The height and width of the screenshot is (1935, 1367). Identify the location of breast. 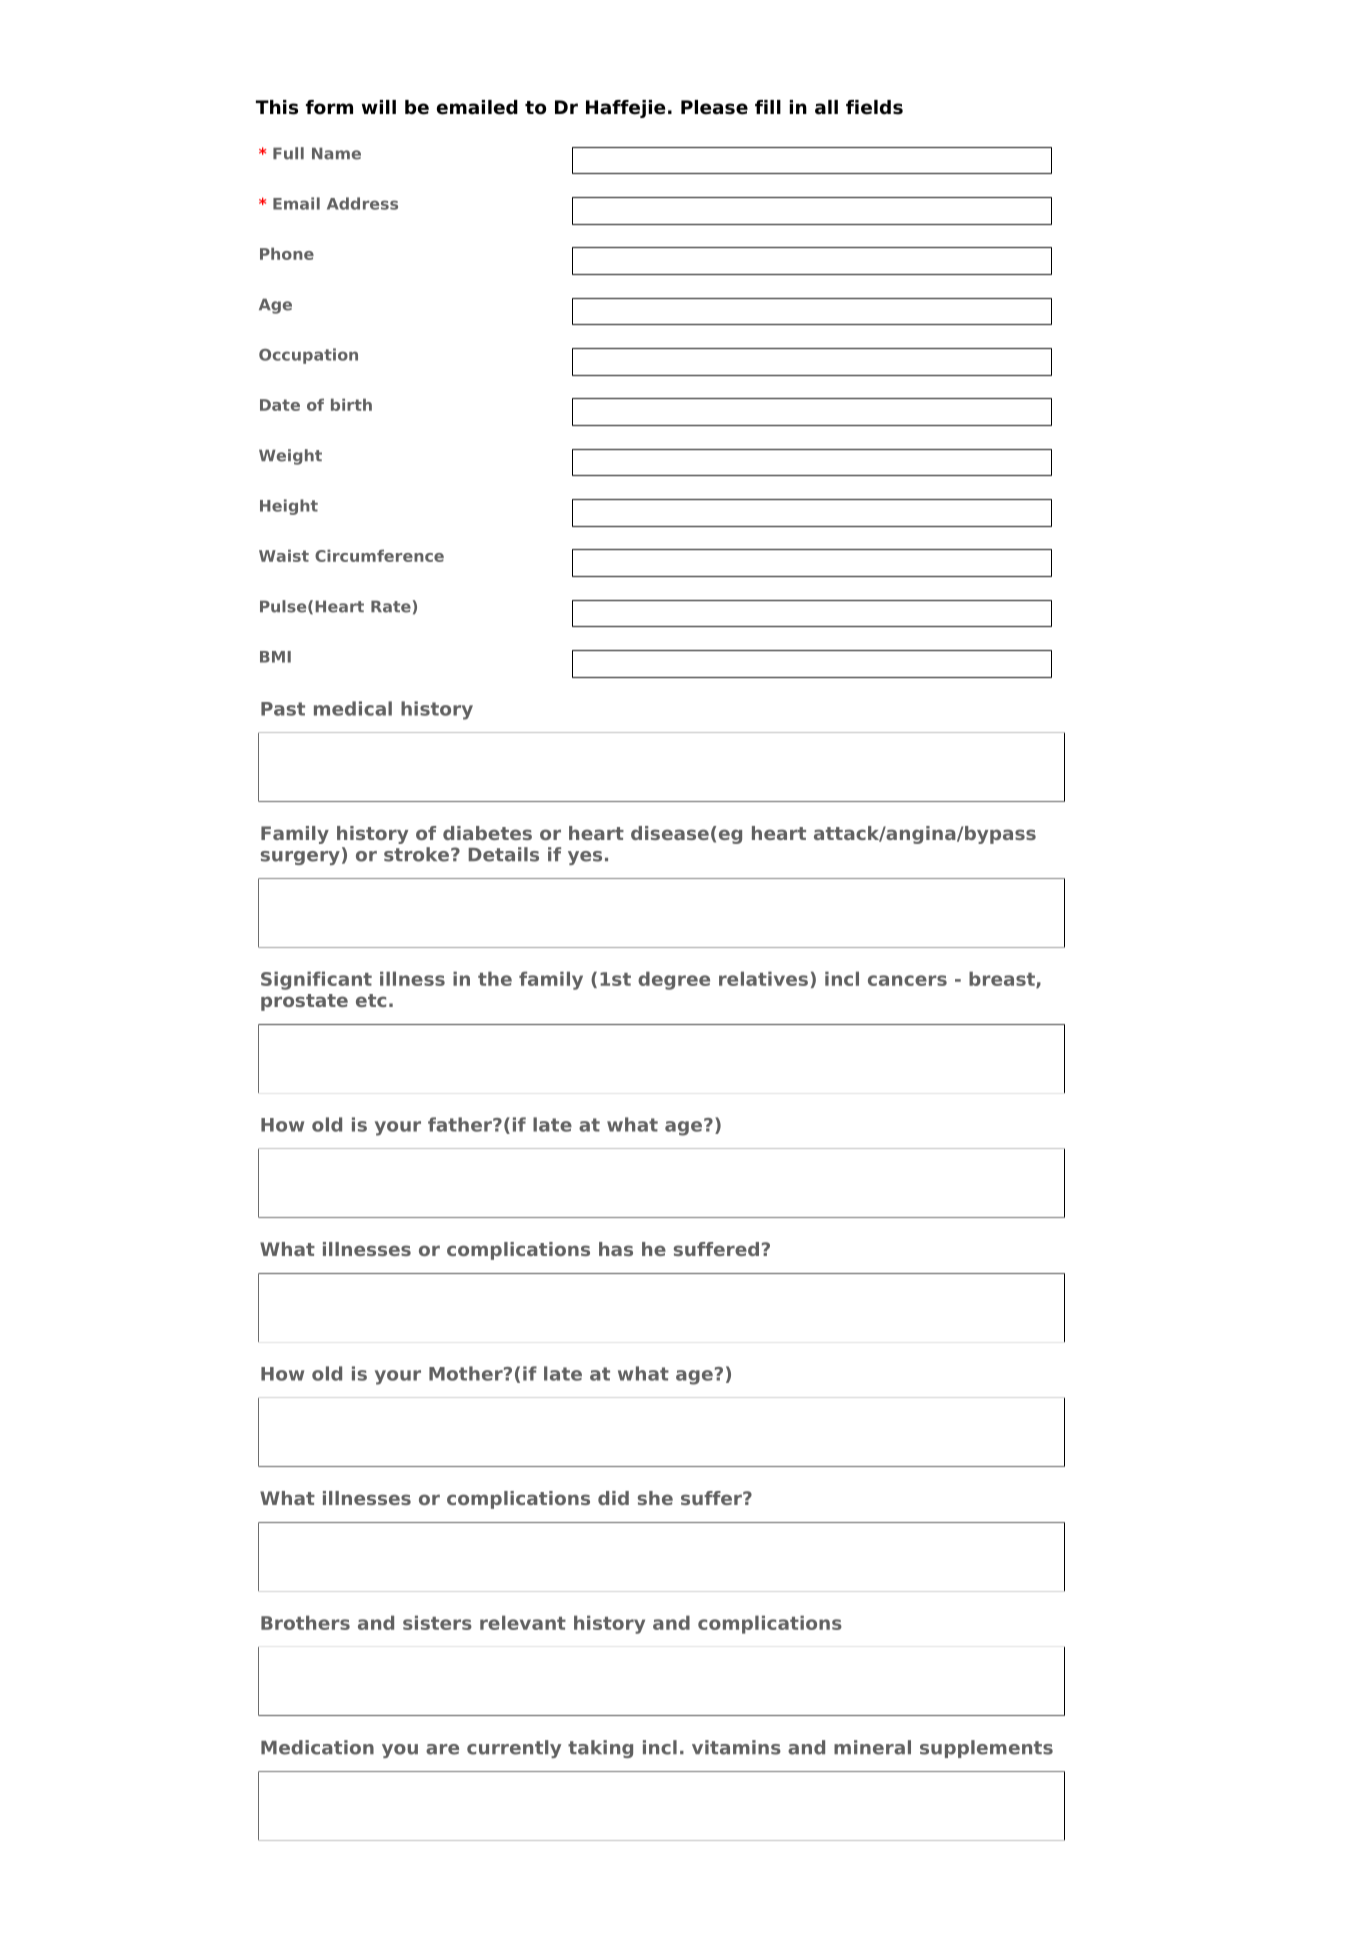
(1003, 979).
